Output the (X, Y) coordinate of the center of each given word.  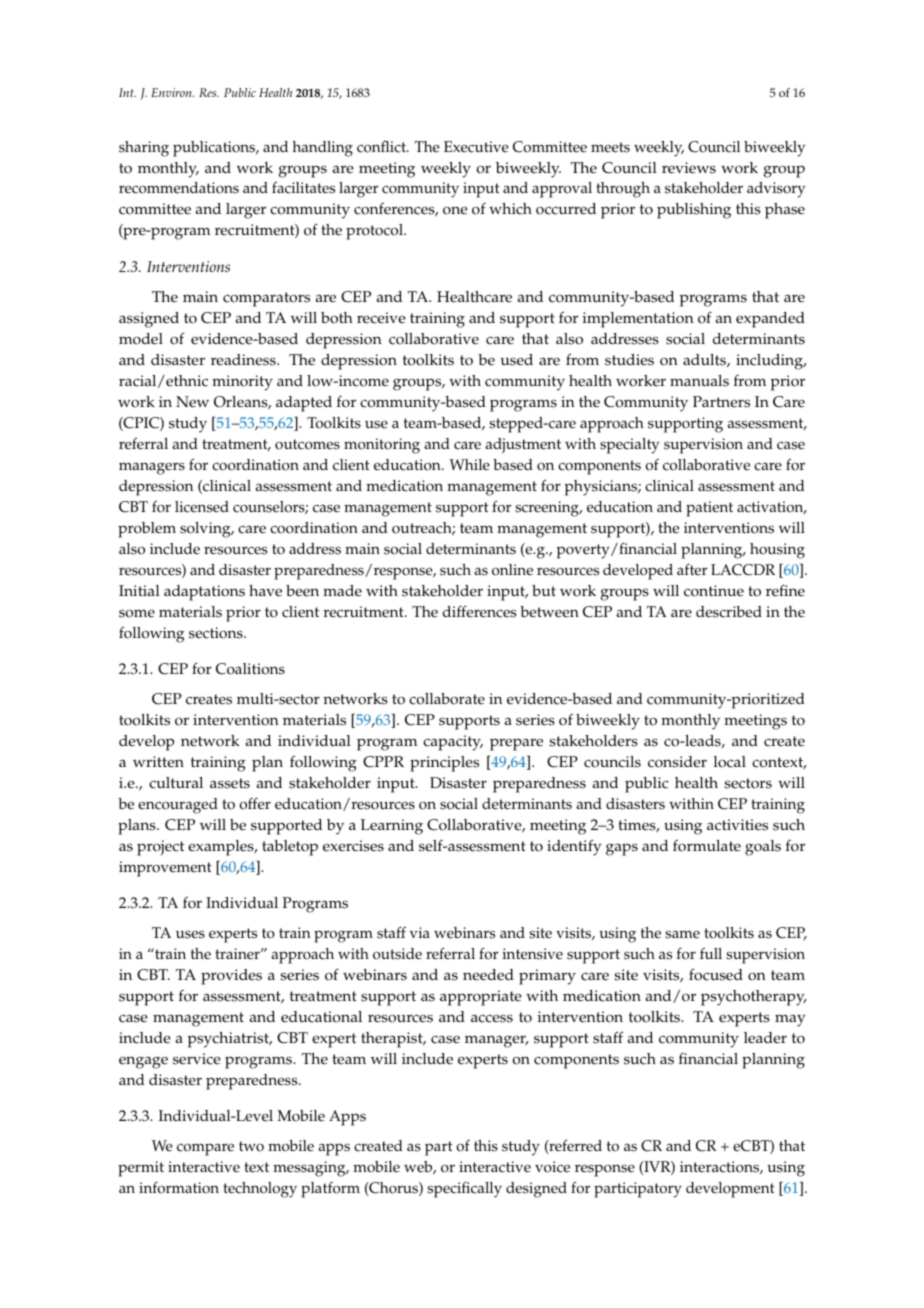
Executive (476, 147)
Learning (392, 827)
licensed (202, 507)
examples (222, 848)
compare (205, 1149)
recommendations (179, 188)
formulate (707, 846)
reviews (689, 168)
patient (709, 509)
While (470, 465)
